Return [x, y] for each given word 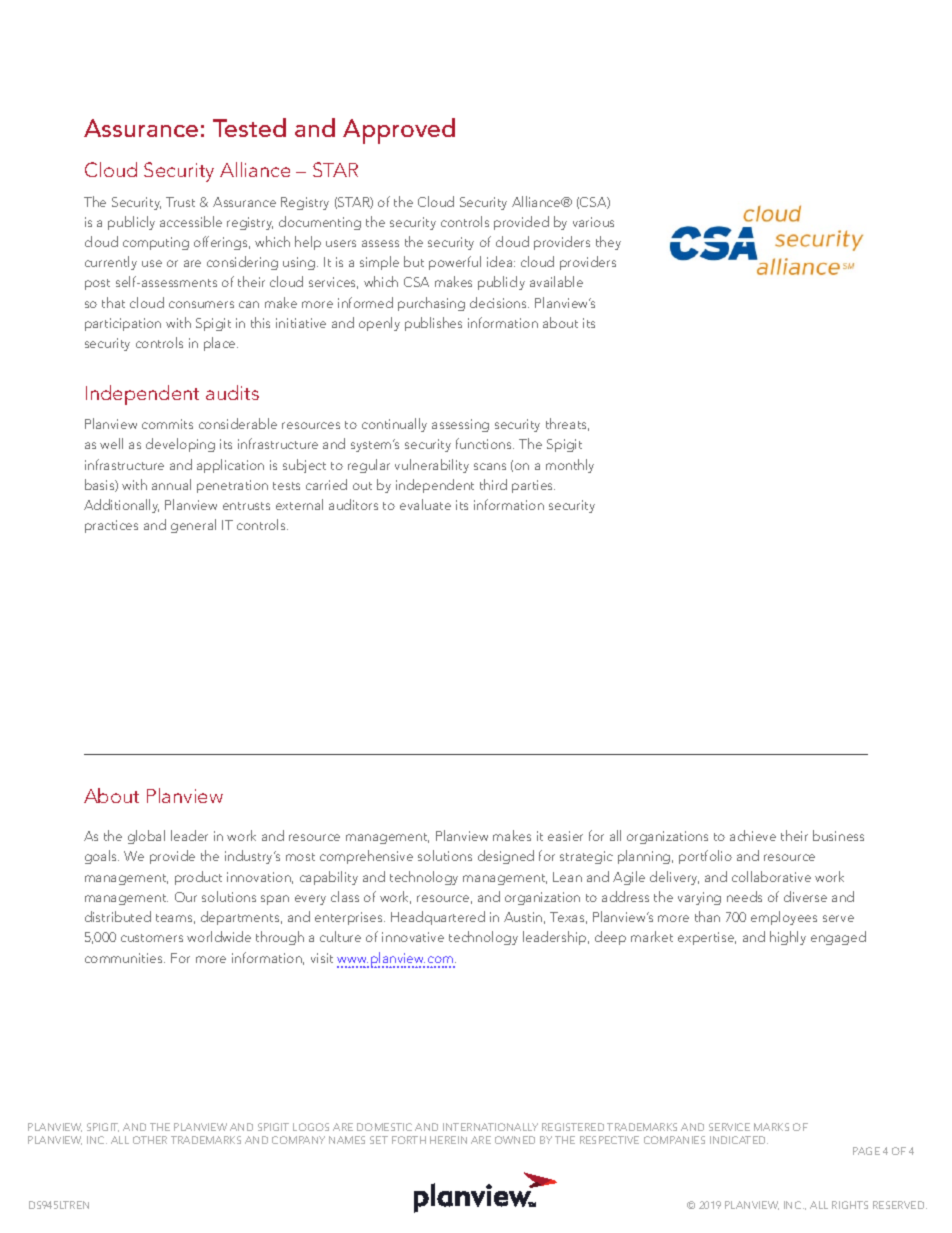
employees [784, 918]
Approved [399, 131]
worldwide [219, 936]
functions [485, 443]
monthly [570, 466]
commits [167, 424]
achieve [753, 835]
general [193, 526]
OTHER [150, 1140]
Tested [249, 127]
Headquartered [438, 918]
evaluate [425, 504]
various [593, 222]
